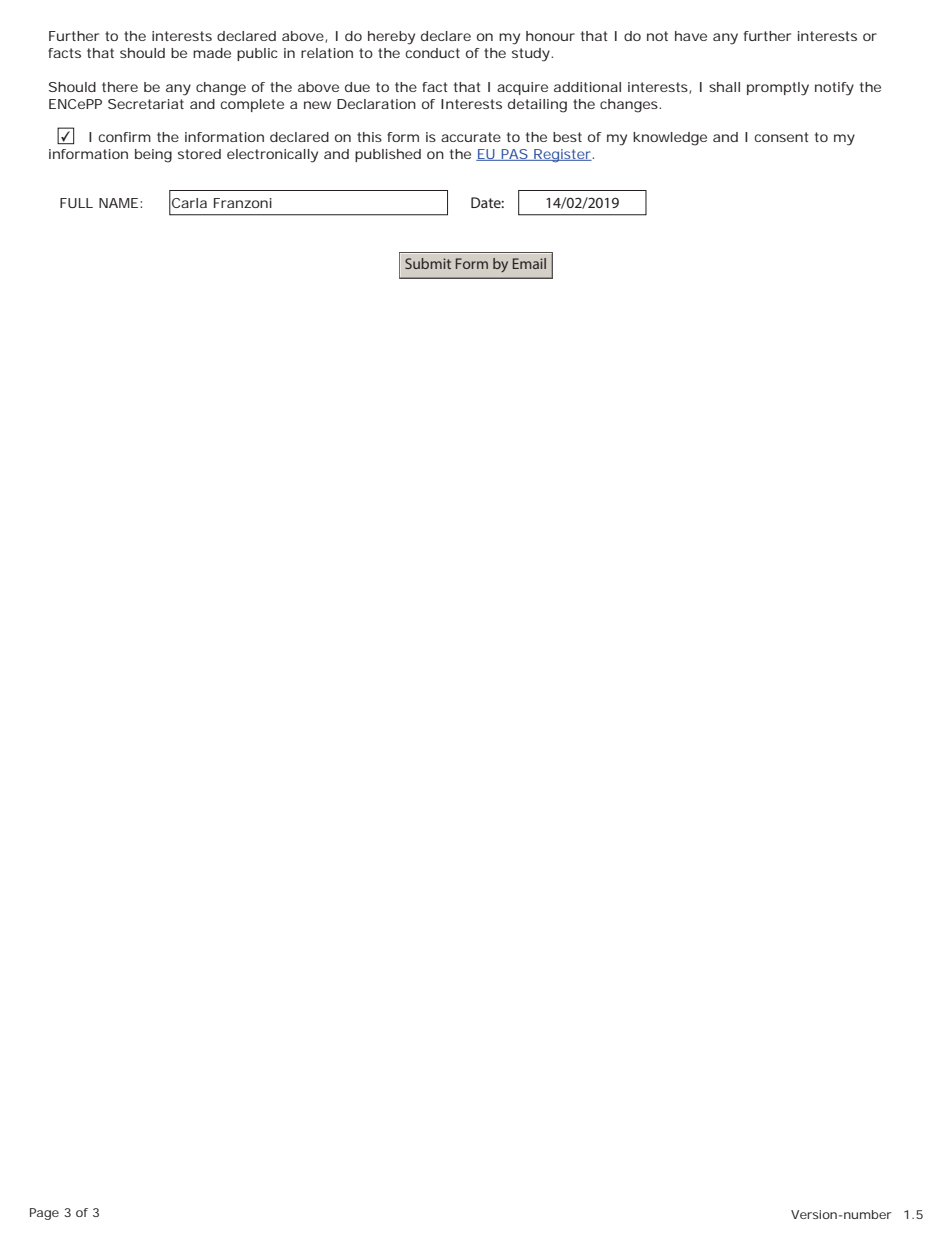  What do you see at coordinates (428, 263) in the screenshot?
I see `Submit` at bounding box center [428, 263].
